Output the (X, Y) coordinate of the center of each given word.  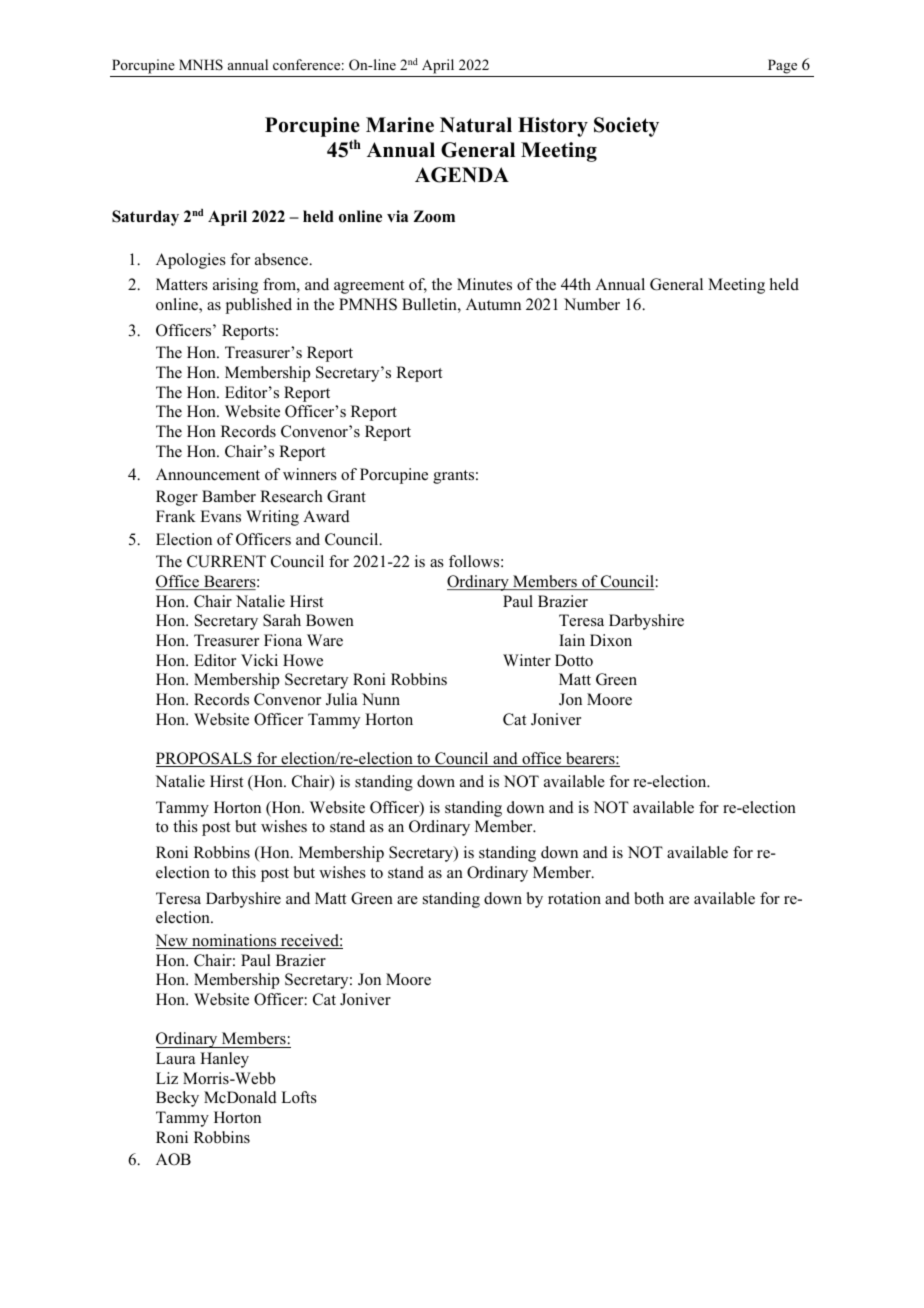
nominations (234, 941)
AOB (173, 1159)
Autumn (493, 304)
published (259, 306)
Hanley (224, 1060)
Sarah (282, 620)
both (649, 898)
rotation (574, 898)
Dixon (611, 640)
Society (626, 127)
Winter (527, 660)
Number (592, 304)
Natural (476, 125)
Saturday (145, 218)
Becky (177, 1099)
